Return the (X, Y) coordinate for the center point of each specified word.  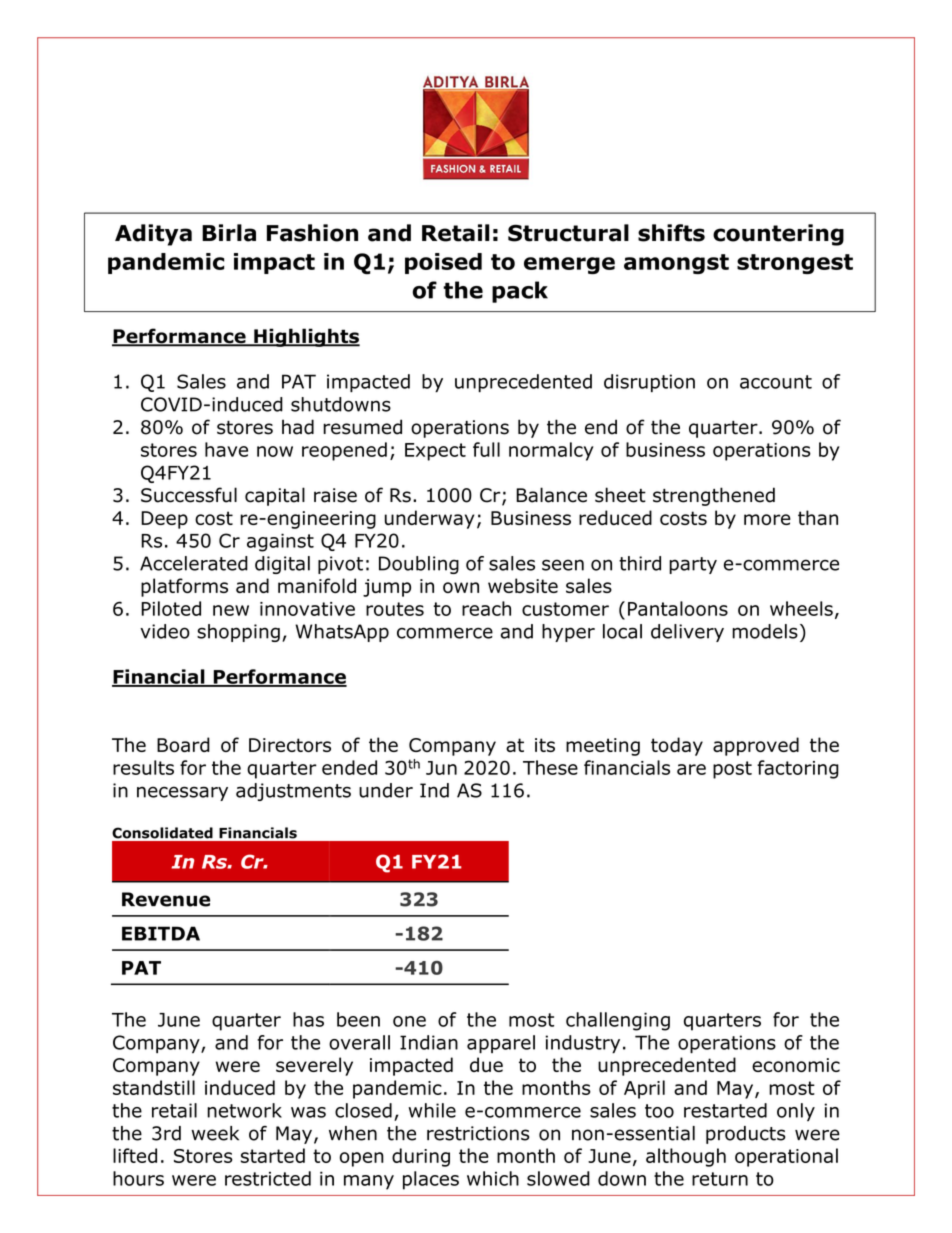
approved (756, 746)
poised (443, 263)
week (215, 1133)
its (545, 745)
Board (183, 744)
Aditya (153, 235)
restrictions (478, 1133)
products (746, 1135)
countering (778, 235)
